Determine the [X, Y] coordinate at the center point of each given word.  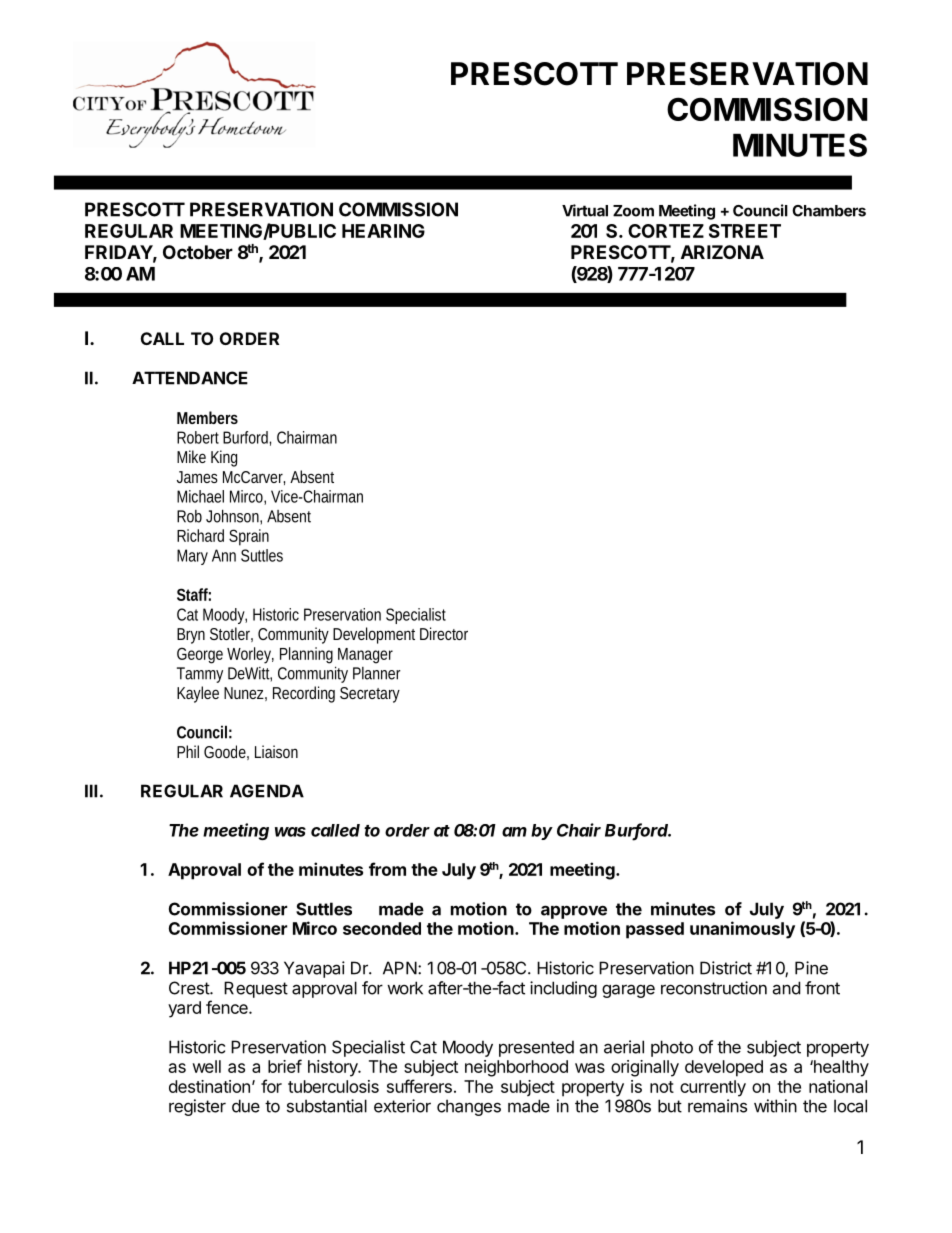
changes [469, 1107]
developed [724, 1068]
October [198, 252]
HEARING [383, 231]
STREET [745, 231]
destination [209, 1086]
